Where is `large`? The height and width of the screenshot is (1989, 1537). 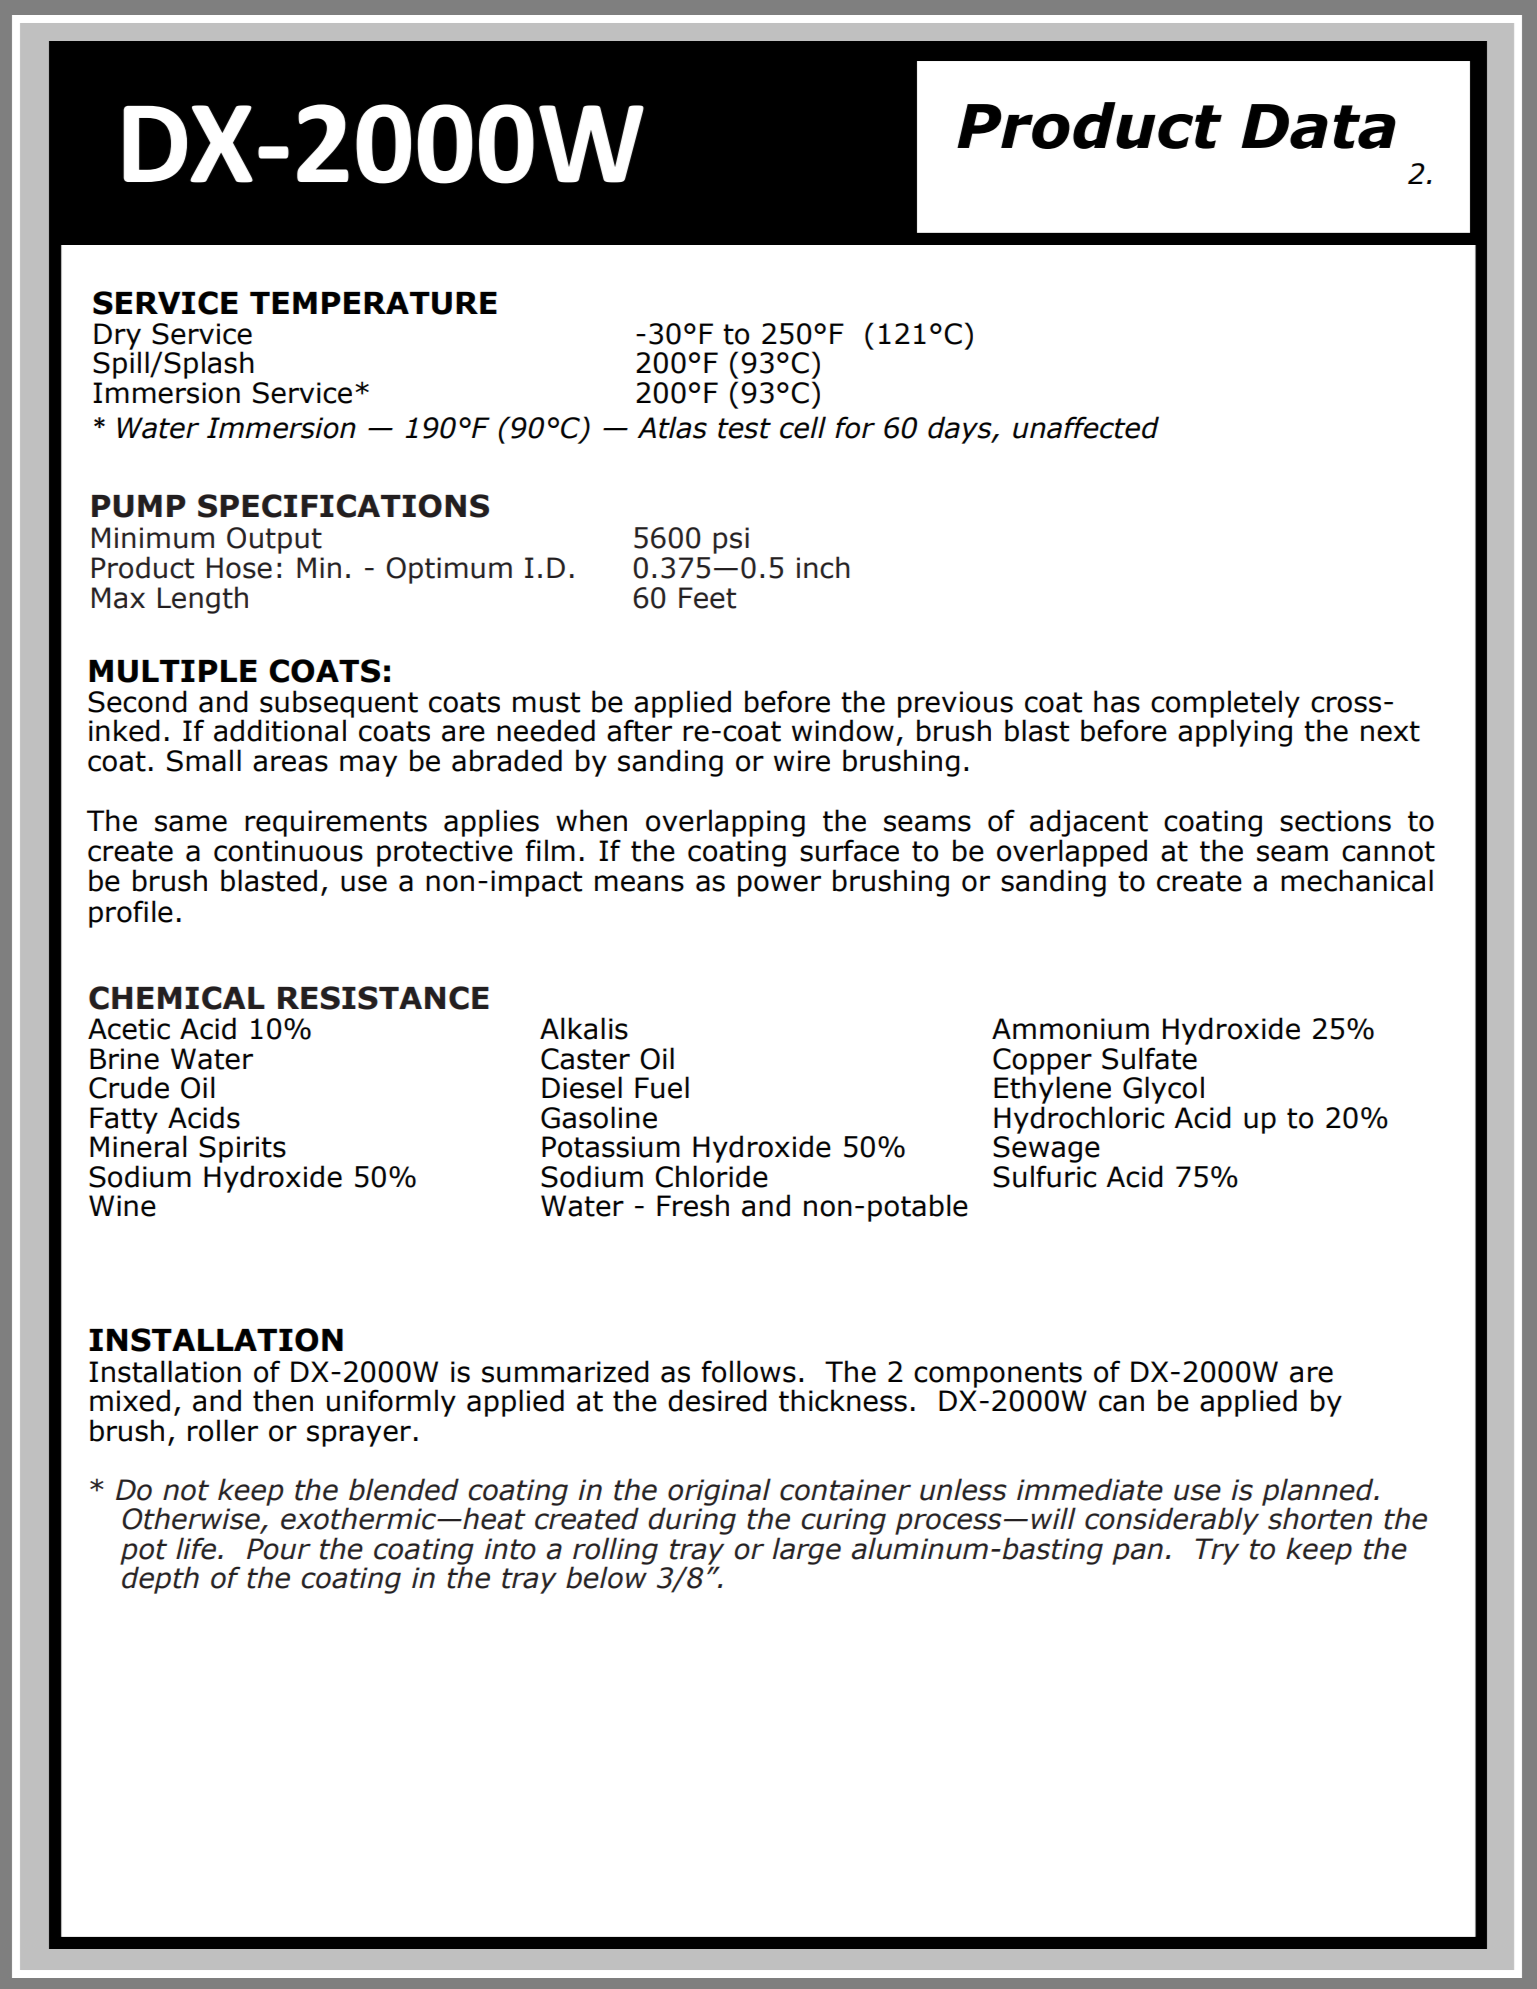
large is located at coordinates (807, 1551).
